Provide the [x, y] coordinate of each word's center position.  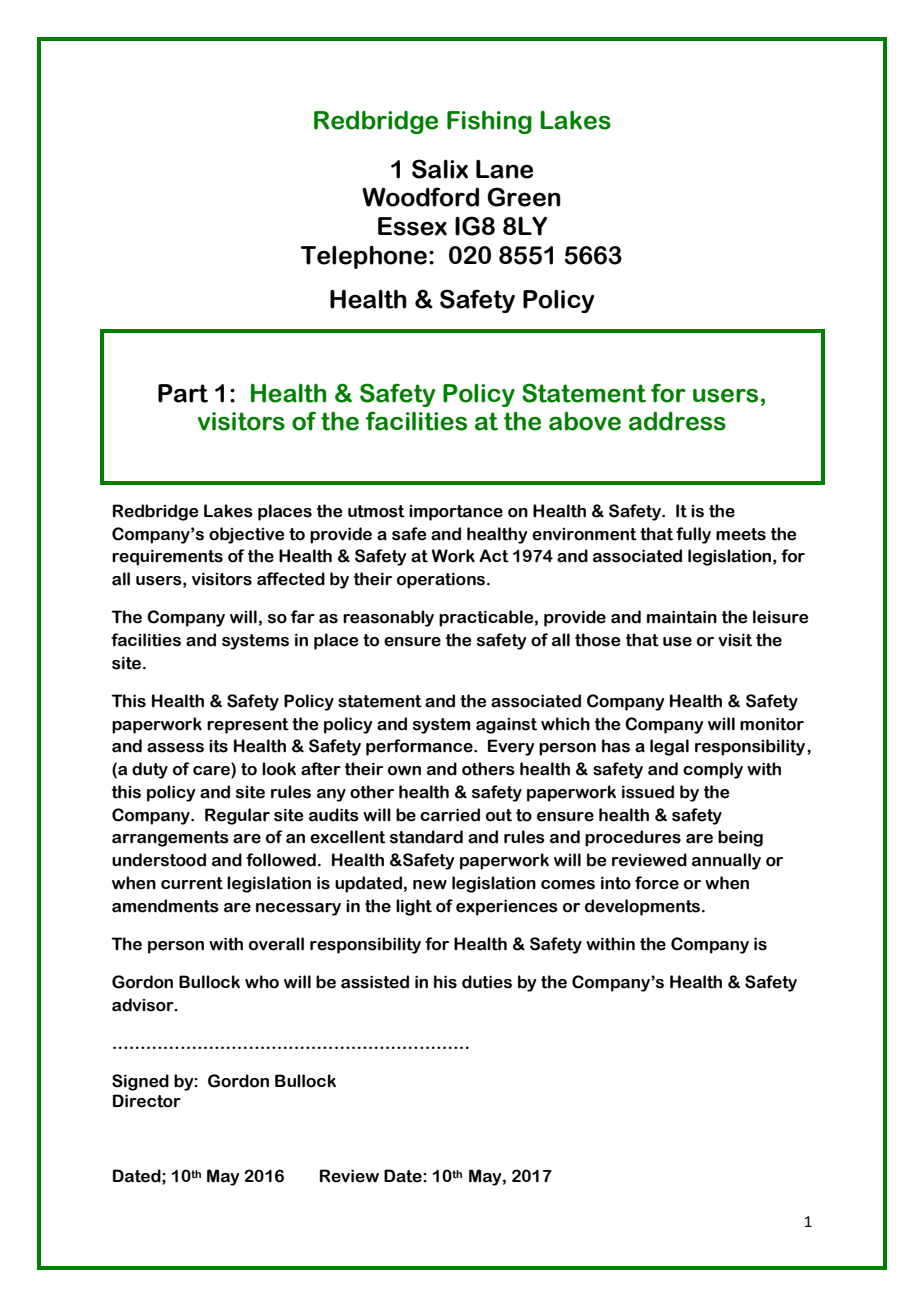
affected [291, 579]
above [585, 421]
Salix [440, 169]
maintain [682, 617]
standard [426, 837]
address [677, 421]
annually [726, 861]
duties [487, 982]
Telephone [363, 257]
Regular [237, 816]
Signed [140, 1082]
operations [442, 580]
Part [183, 393]
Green [524, 197]
